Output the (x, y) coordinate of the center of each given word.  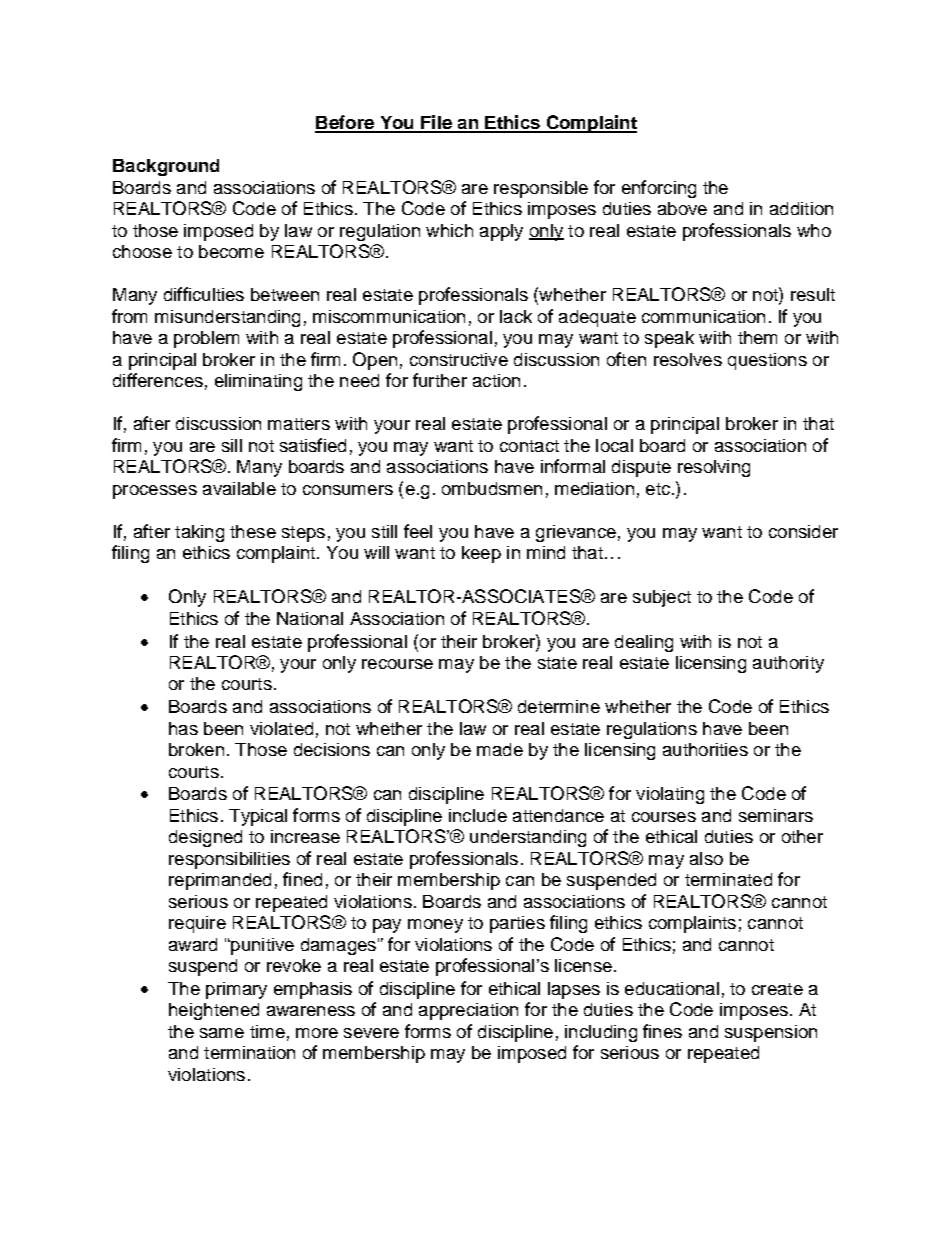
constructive (459, 359)
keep (481, 554)
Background (166, 167)
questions (767, 361)
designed (205, 838)
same (222, 1033)
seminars (776, 815)
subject (662, 598)
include (478, 815)
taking (199, 533)
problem (206, 339)
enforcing (659, 189)
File (436, 123)
